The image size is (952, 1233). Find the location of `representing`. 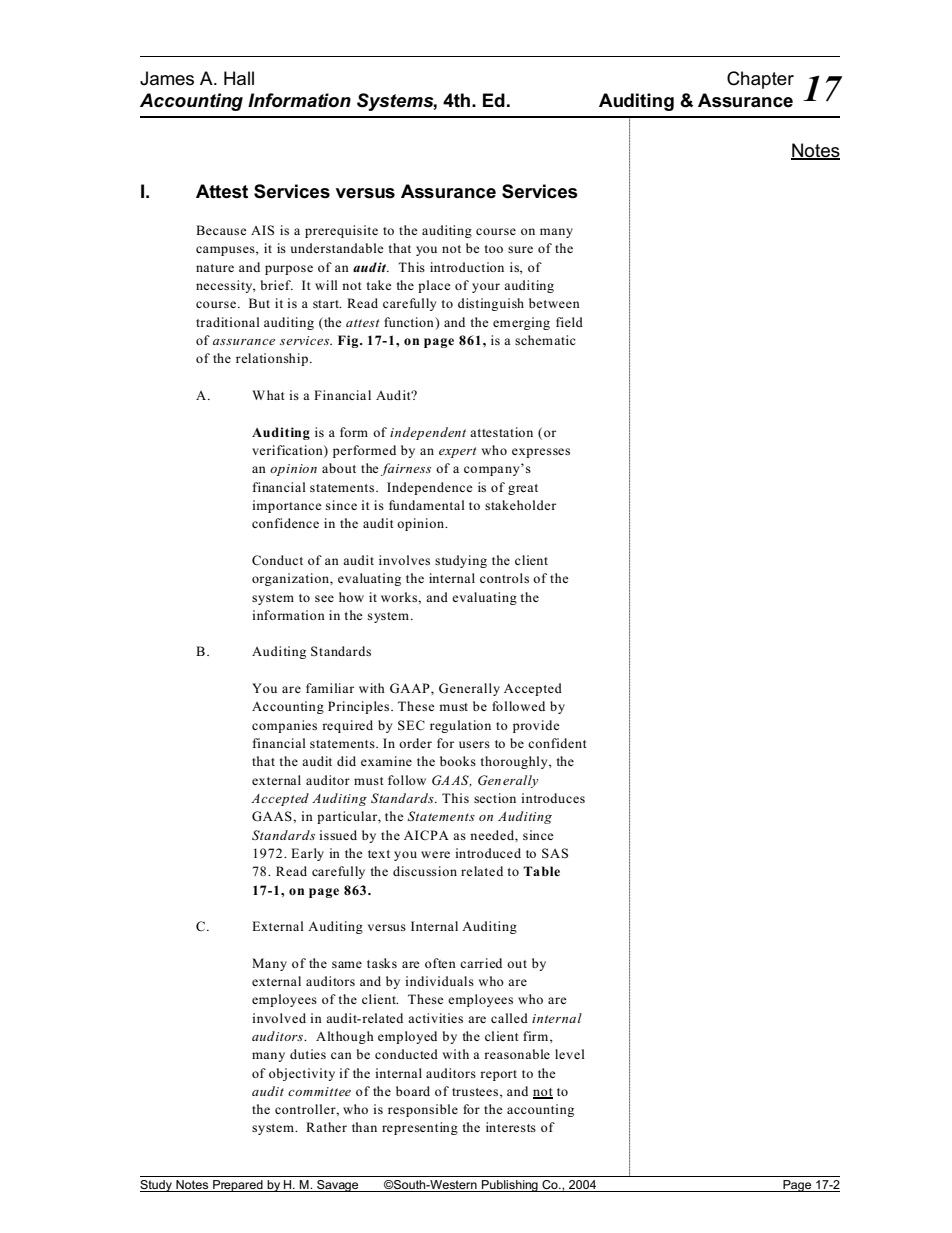

representing is located at coordinates (420, 1128).
